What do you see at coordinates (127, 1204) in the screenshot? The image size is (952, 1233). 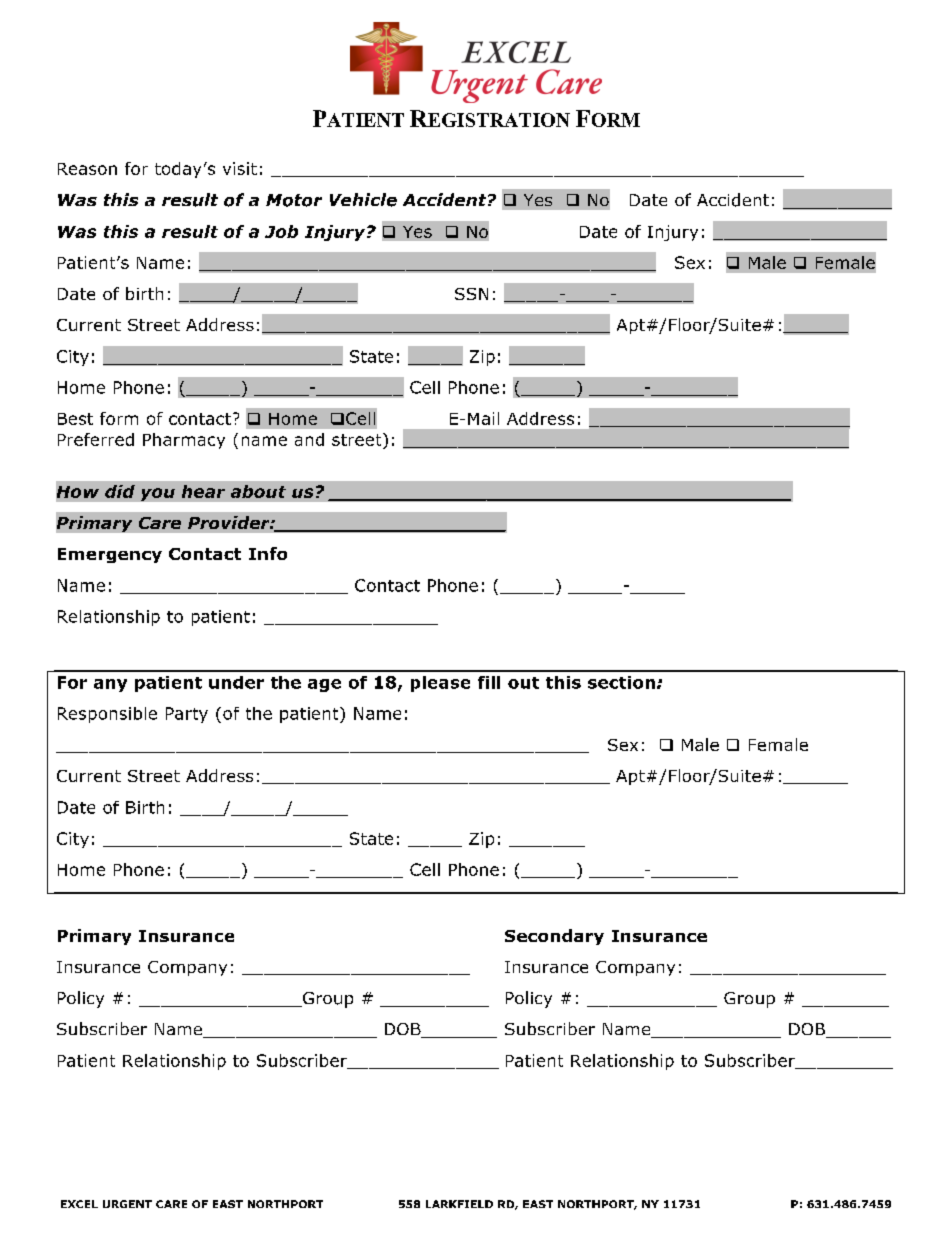 I see `URGENT` at bounding box center [127, 1204].
